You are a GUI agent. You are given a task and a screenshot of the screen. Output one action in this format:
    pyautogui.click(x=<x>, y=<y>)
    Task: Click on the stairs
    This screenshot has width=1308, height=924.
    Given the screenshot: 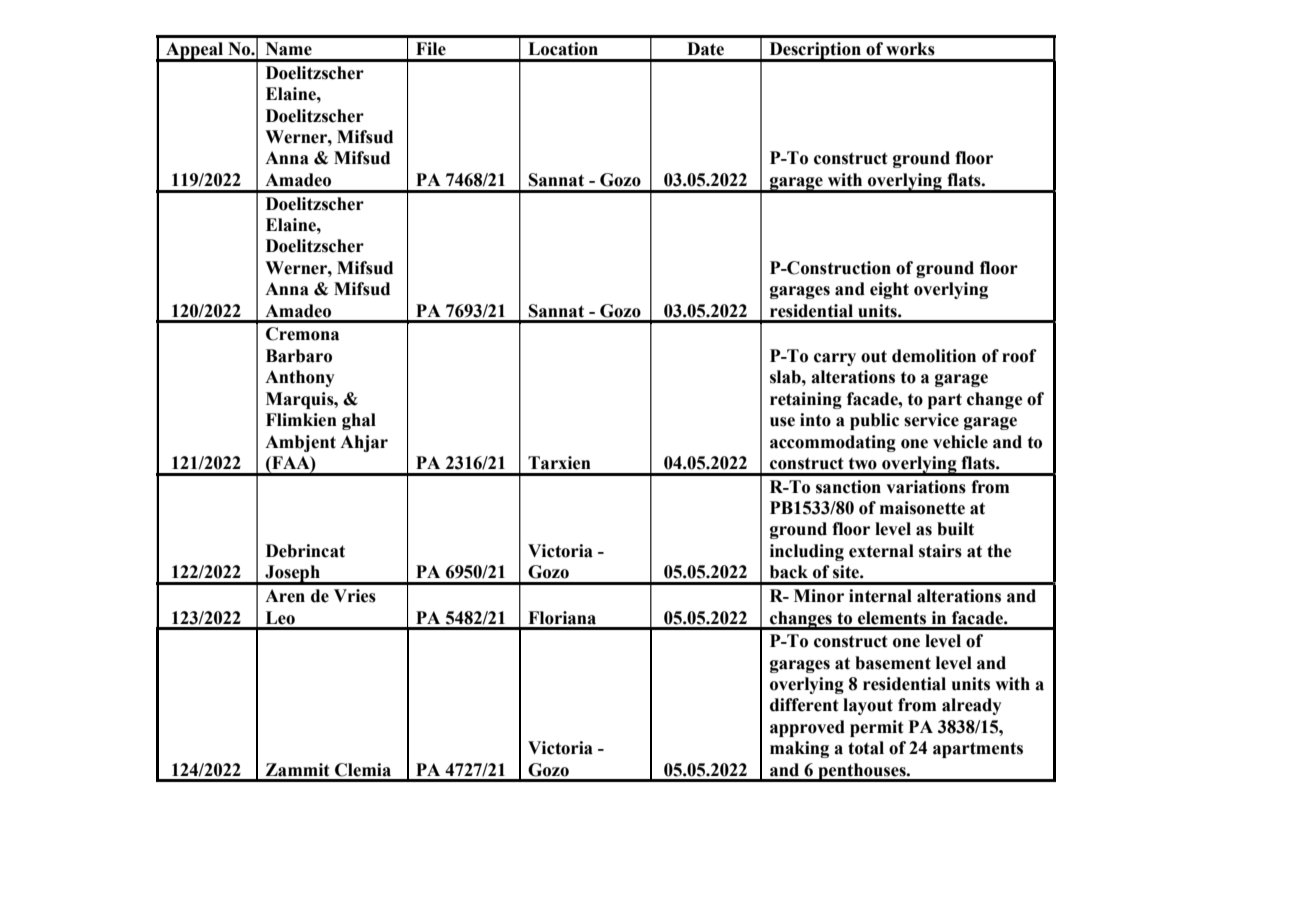 What is the action you would take?
    pyautogui.click(x=940, y=551)
